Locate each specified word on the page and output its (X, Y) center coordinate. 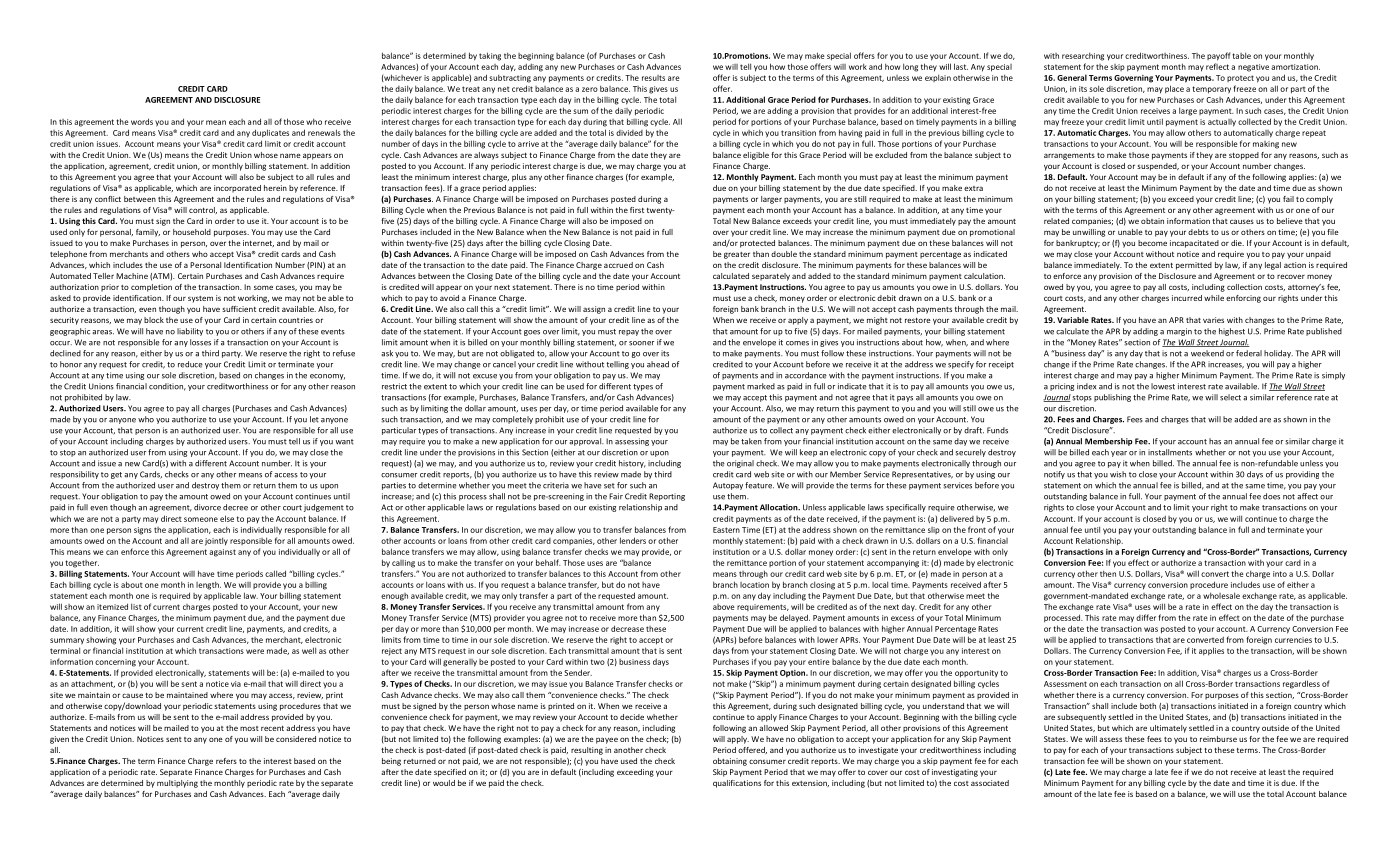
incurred (1187, 298)
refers (226, 761)
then (1108, 573)
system (200, 299)
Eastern (726, 530)
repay (629, 333)
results (653, 78)
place (1174, 89)
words (142, 121)
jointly (216, 541)
